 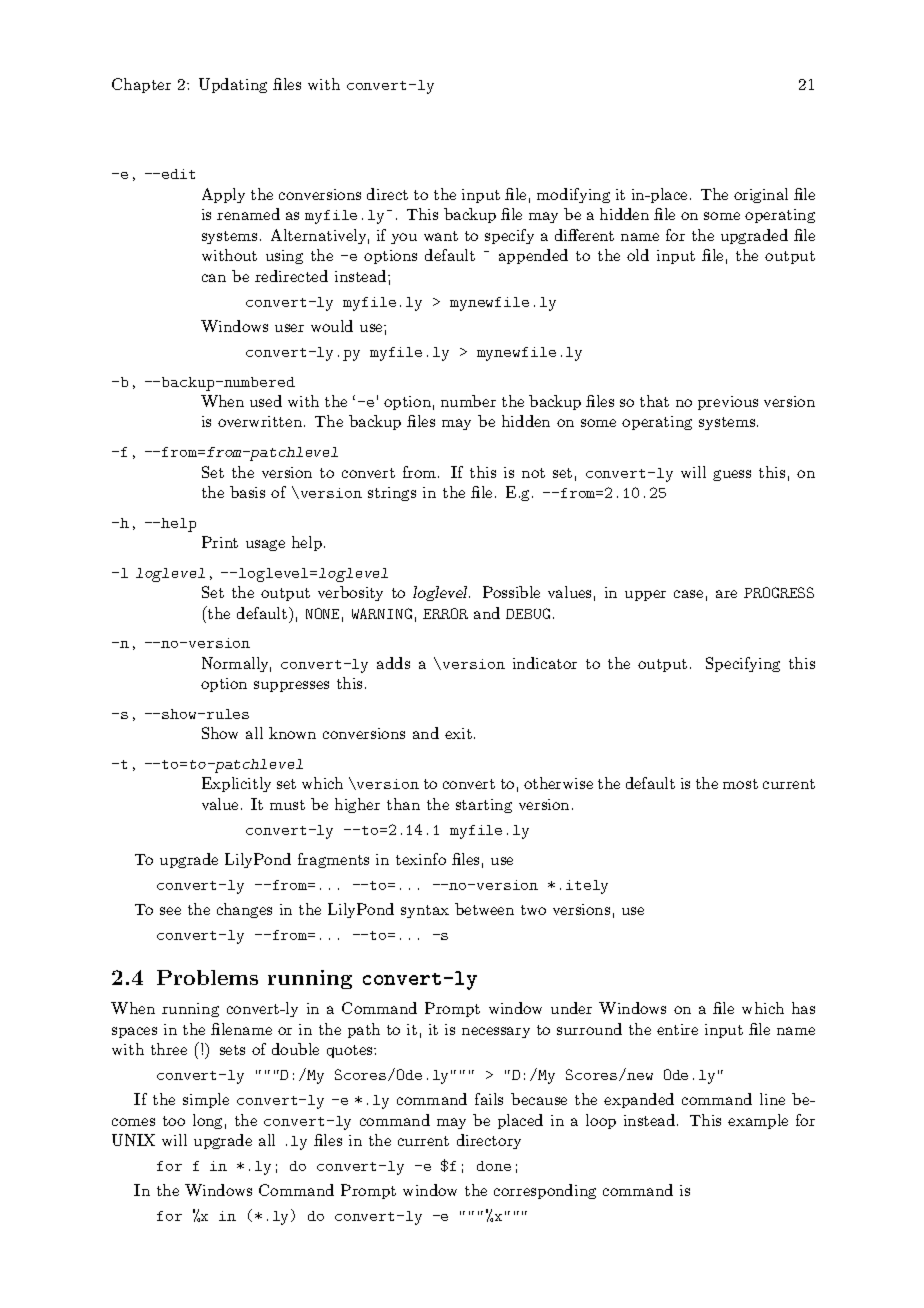 What do you see at coordinates (573, 195) in the screenshot?
I see `modifying` at bounding box center [573, 195].
